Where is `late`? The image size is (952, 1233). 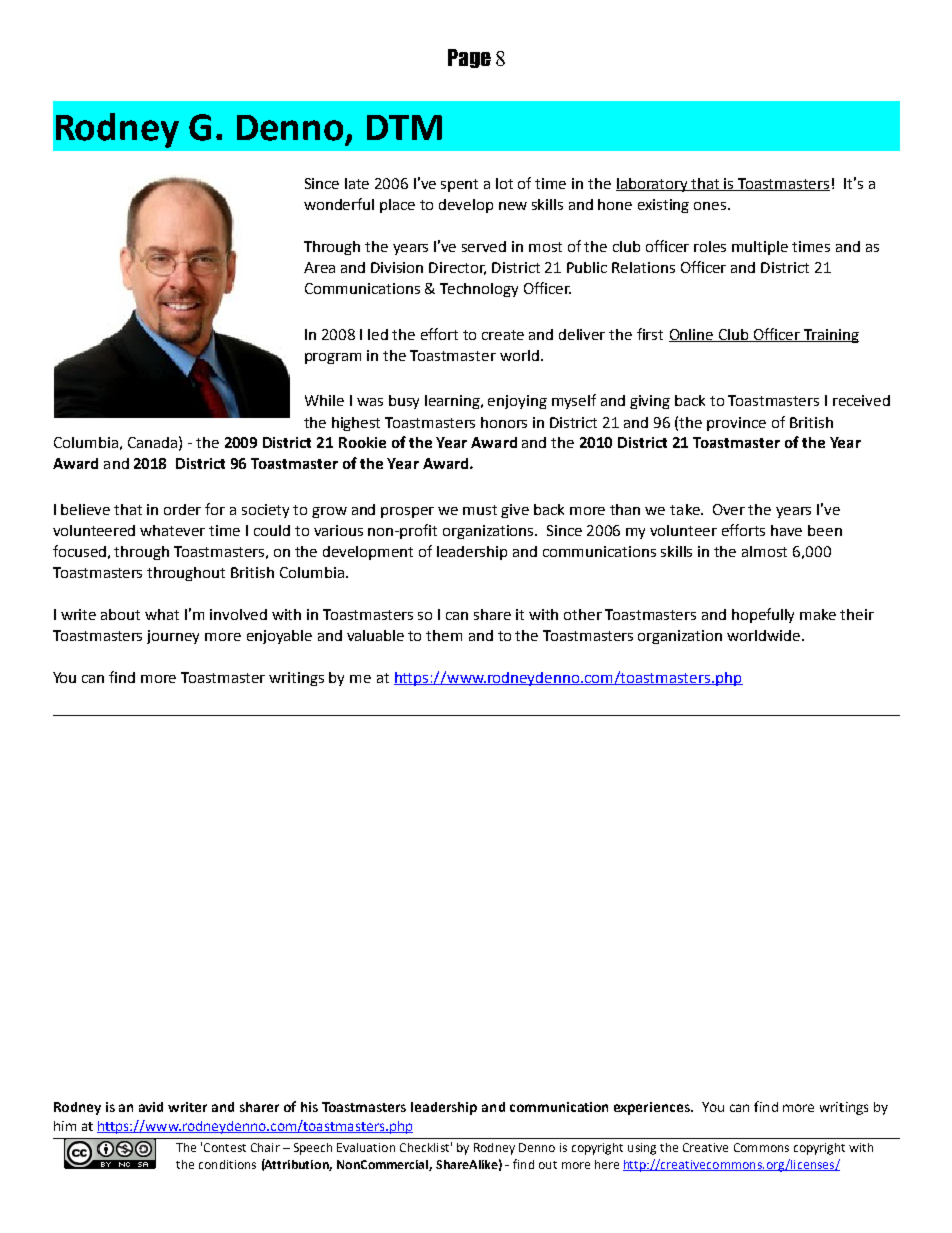
late is located at coordinates (357, 183).
